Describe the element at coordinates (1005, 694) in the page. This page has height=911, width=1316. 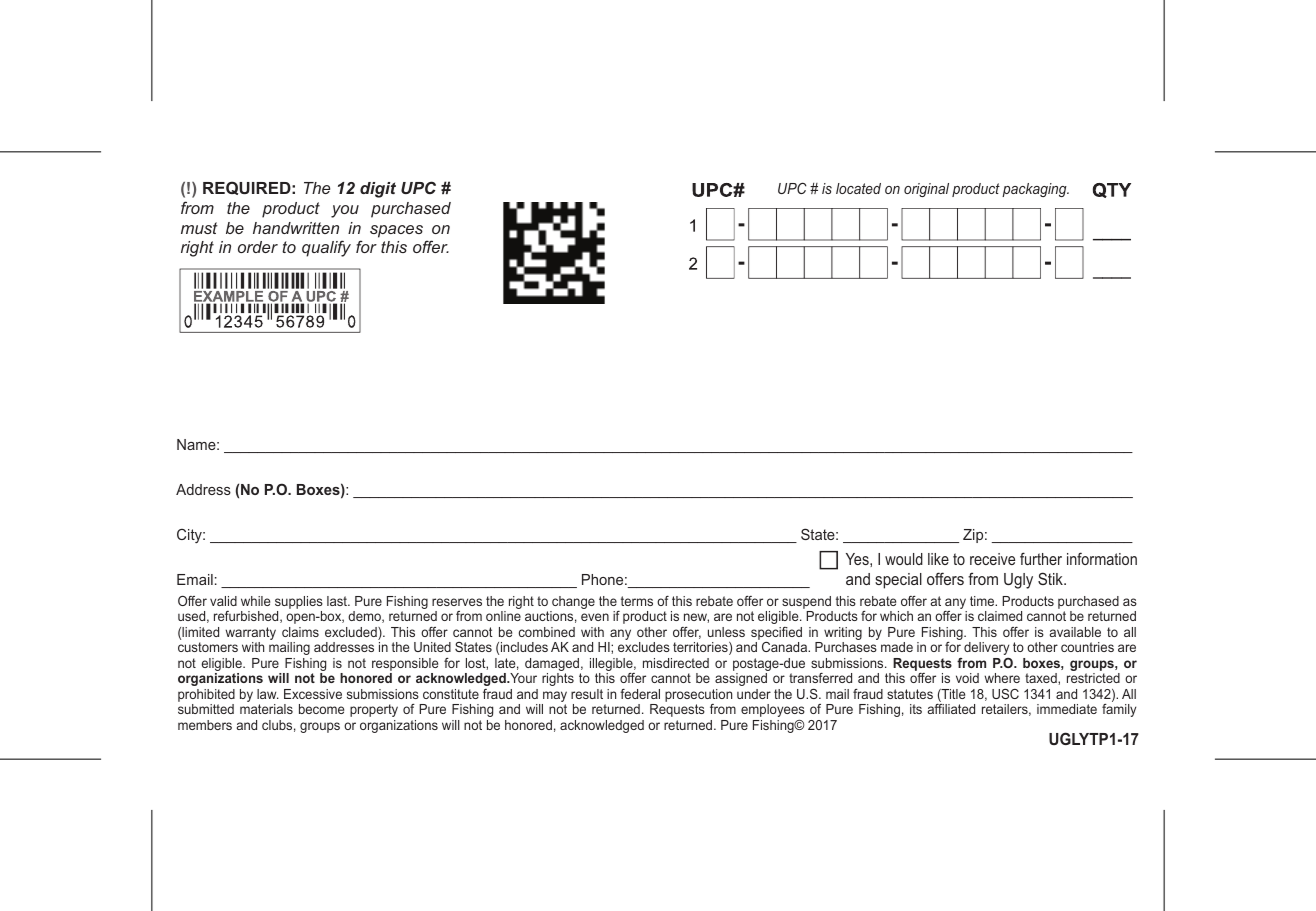
I see `USC` at that location.
